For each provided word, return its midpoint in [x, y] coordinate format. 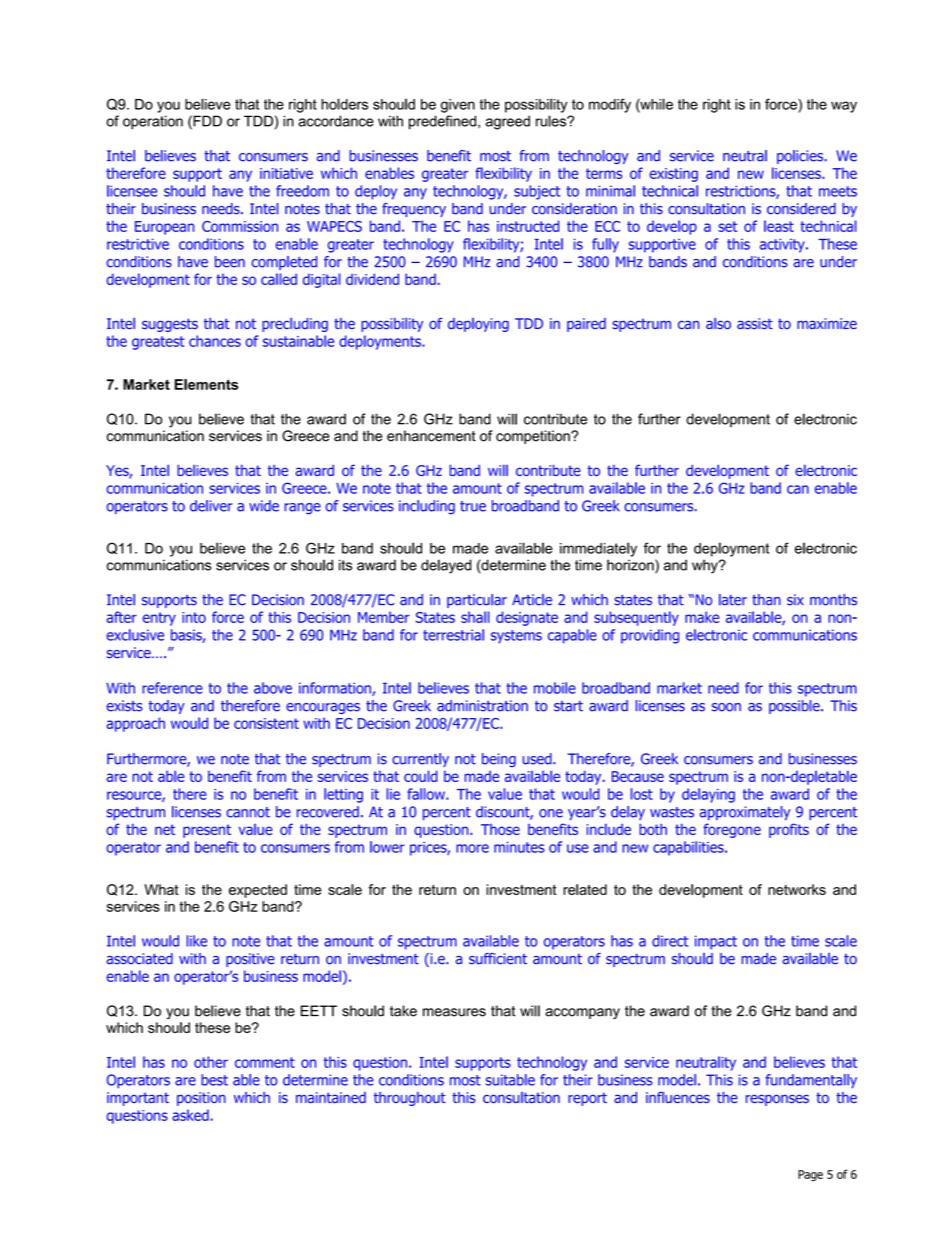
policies [801, 157]
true [473, 506]
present [207, 831]
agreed [508, 122]
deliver [211, 506]
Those [500, 829]
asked [191, 1115]
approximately [745, 813]
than [766, 600]
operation [153, 122]
